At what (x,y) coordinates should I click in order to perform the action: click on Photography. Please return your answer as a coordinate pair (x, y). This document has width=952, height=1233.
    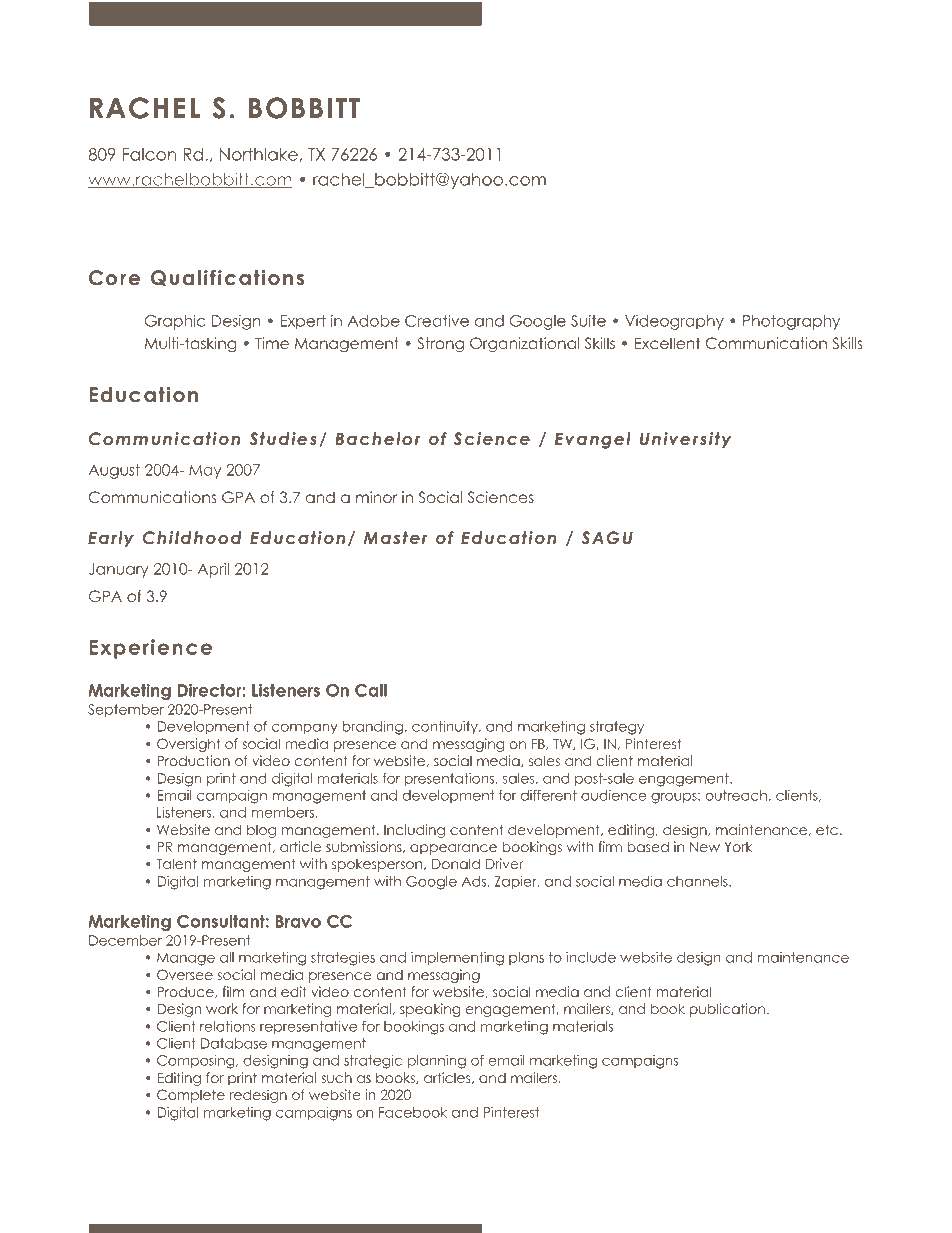
    Looking at the image, I should click on (791, 322).
